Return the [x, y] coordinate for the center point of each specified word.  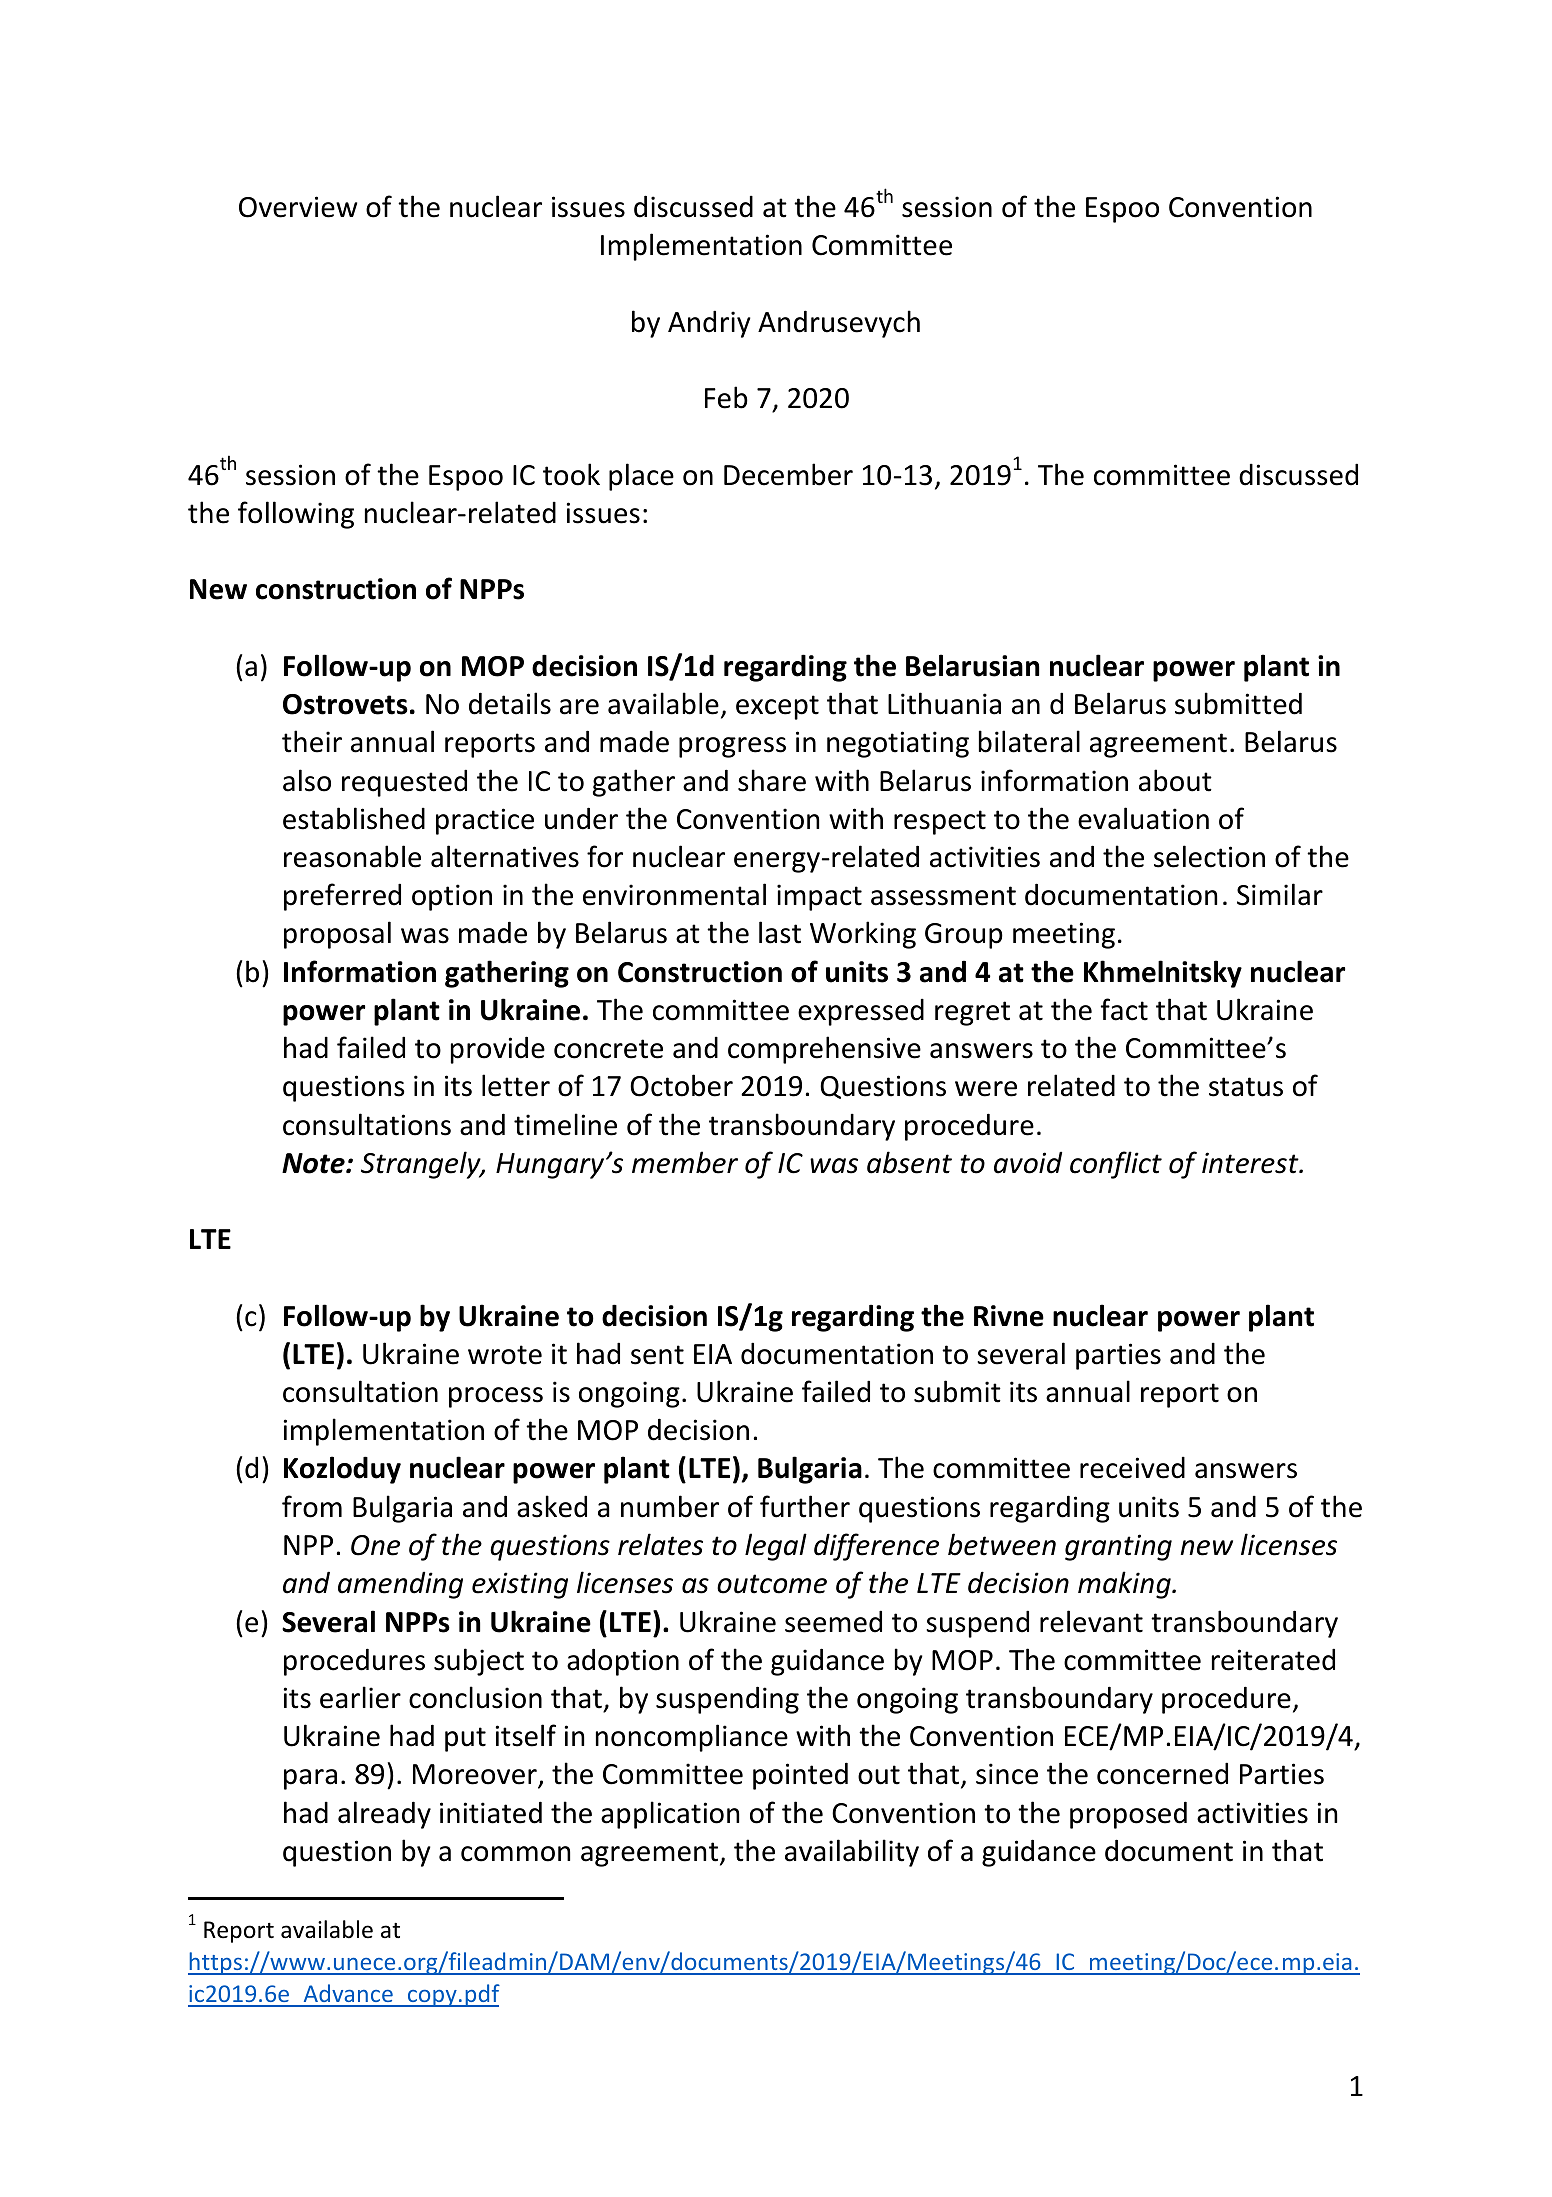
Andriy [709, 324]
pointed [800, 1776]
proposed [1128, 1815]
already [384, 1815]
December [788, 474]
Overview [298, 207]
